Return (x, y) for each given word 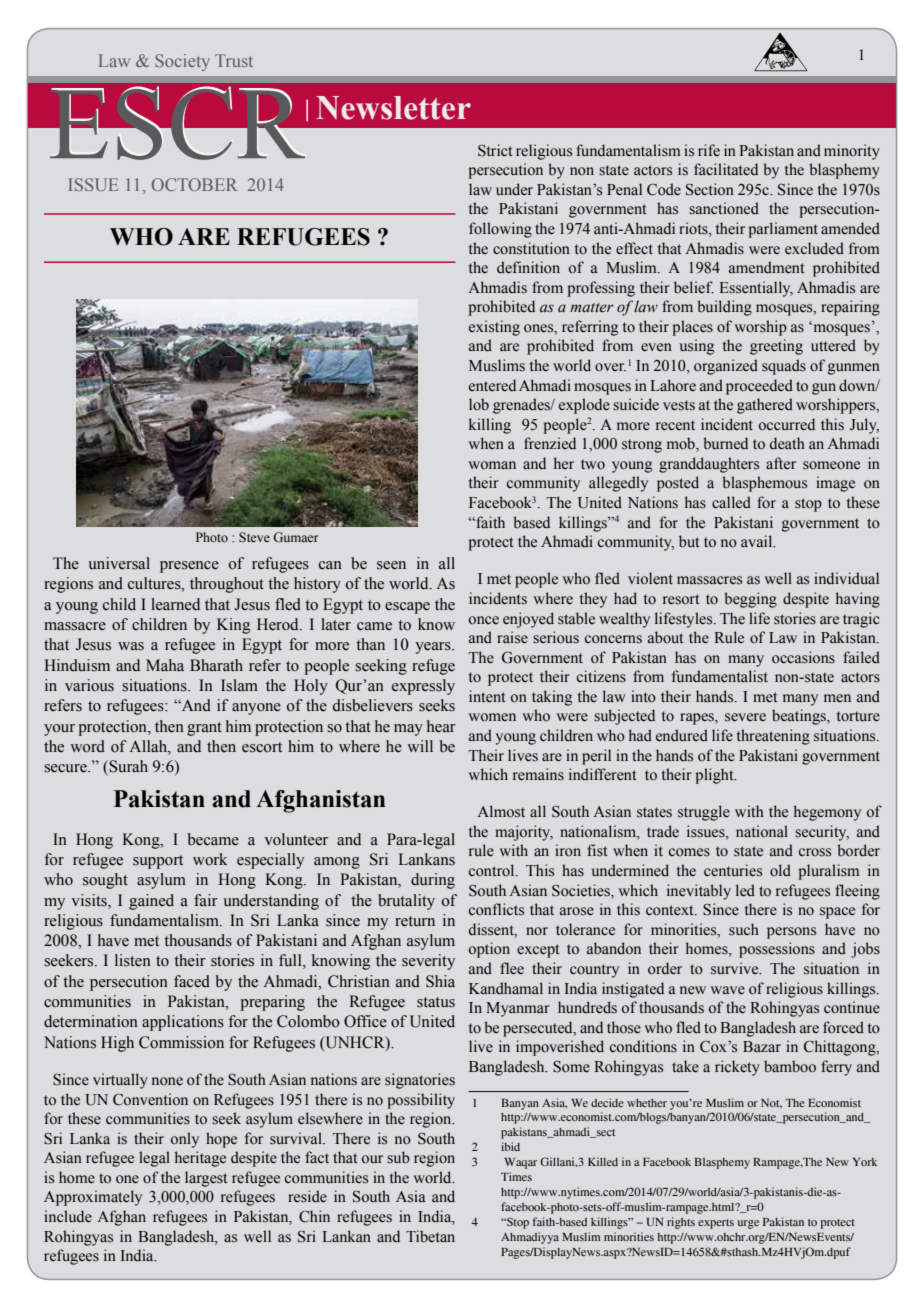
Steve (254, 537)
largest (206, 1179)
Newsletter (393, 108)
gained (151, 902)
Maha (165, 665)
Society (182, 62)
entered (492, 385)
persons (791, 933)
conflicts (496, 909)
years (434, 648)
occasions (803, 657)
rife (709, 150)
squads (784, 367)
